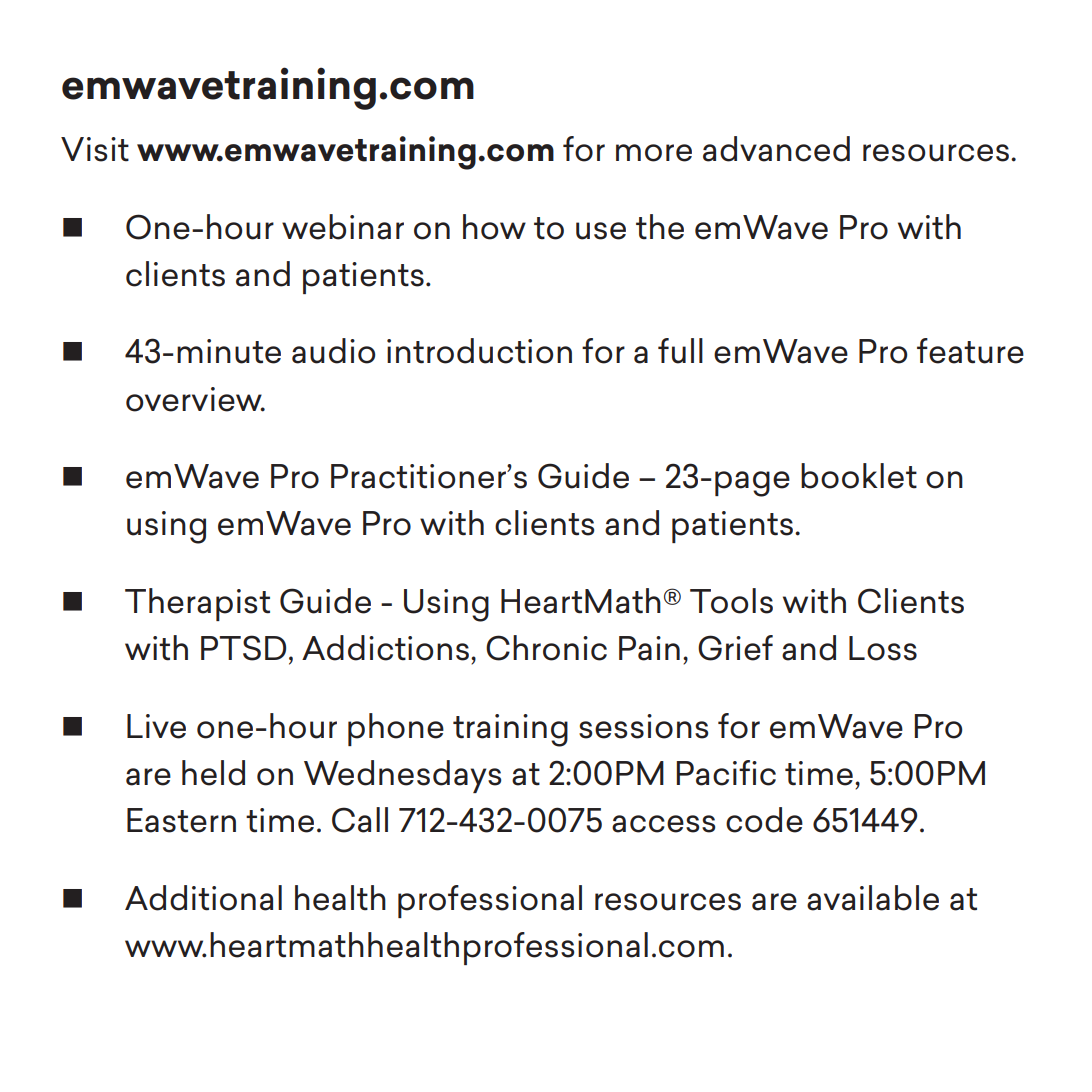 Image resolution: width=1092 pixels, height=1092 pixels. What do you see at coordinates (970, 351) in the screenshot?
I see `feature` at bounding box center [970, 351].
